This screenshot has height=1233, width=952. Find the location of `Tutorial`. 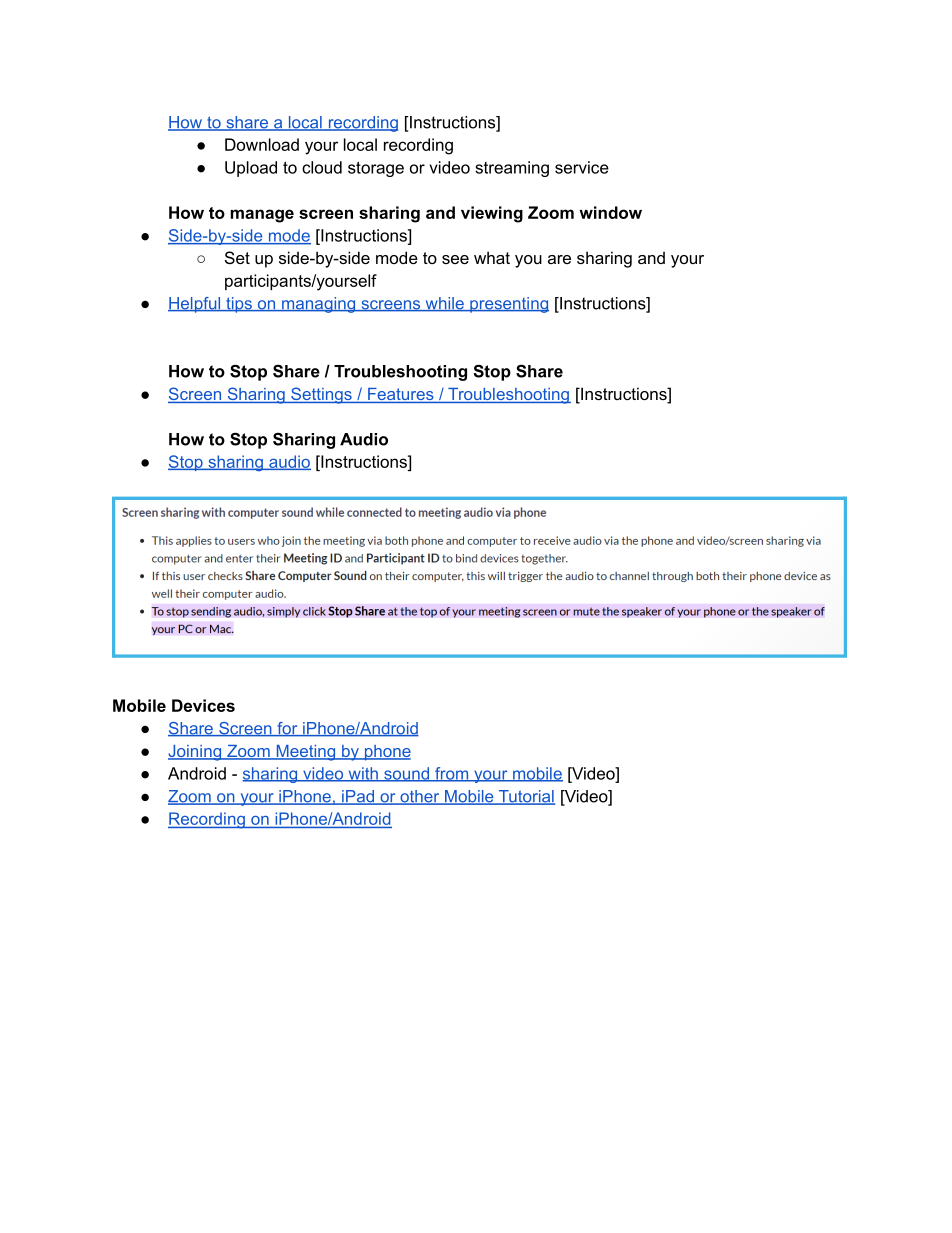

Tutorial is located at coordinates (525, 797).
